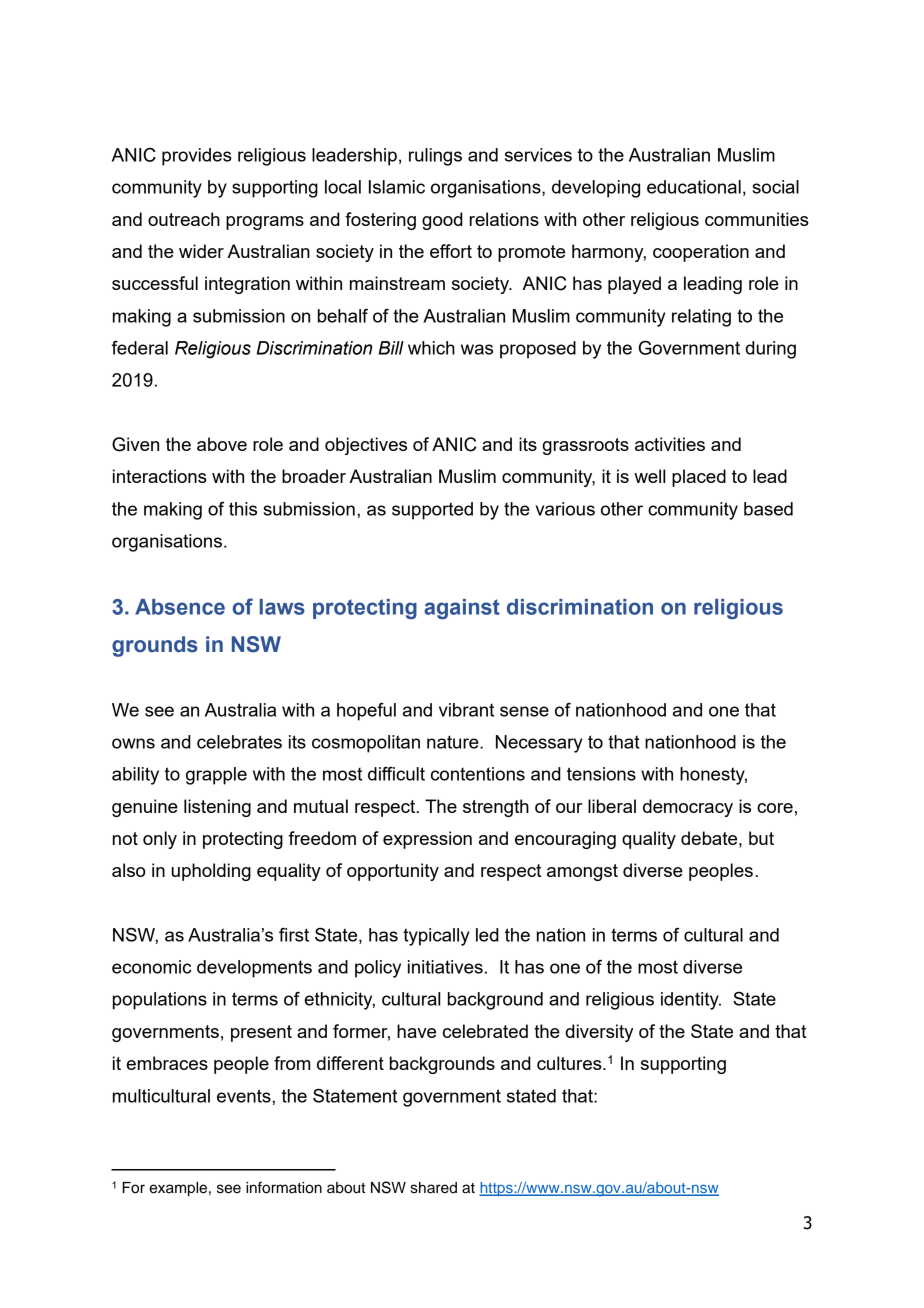 The image size is (924, 1308). What do you see at coordinates (435, 157) in the document?
I see `rulings` at bounding box center [435, 157].
